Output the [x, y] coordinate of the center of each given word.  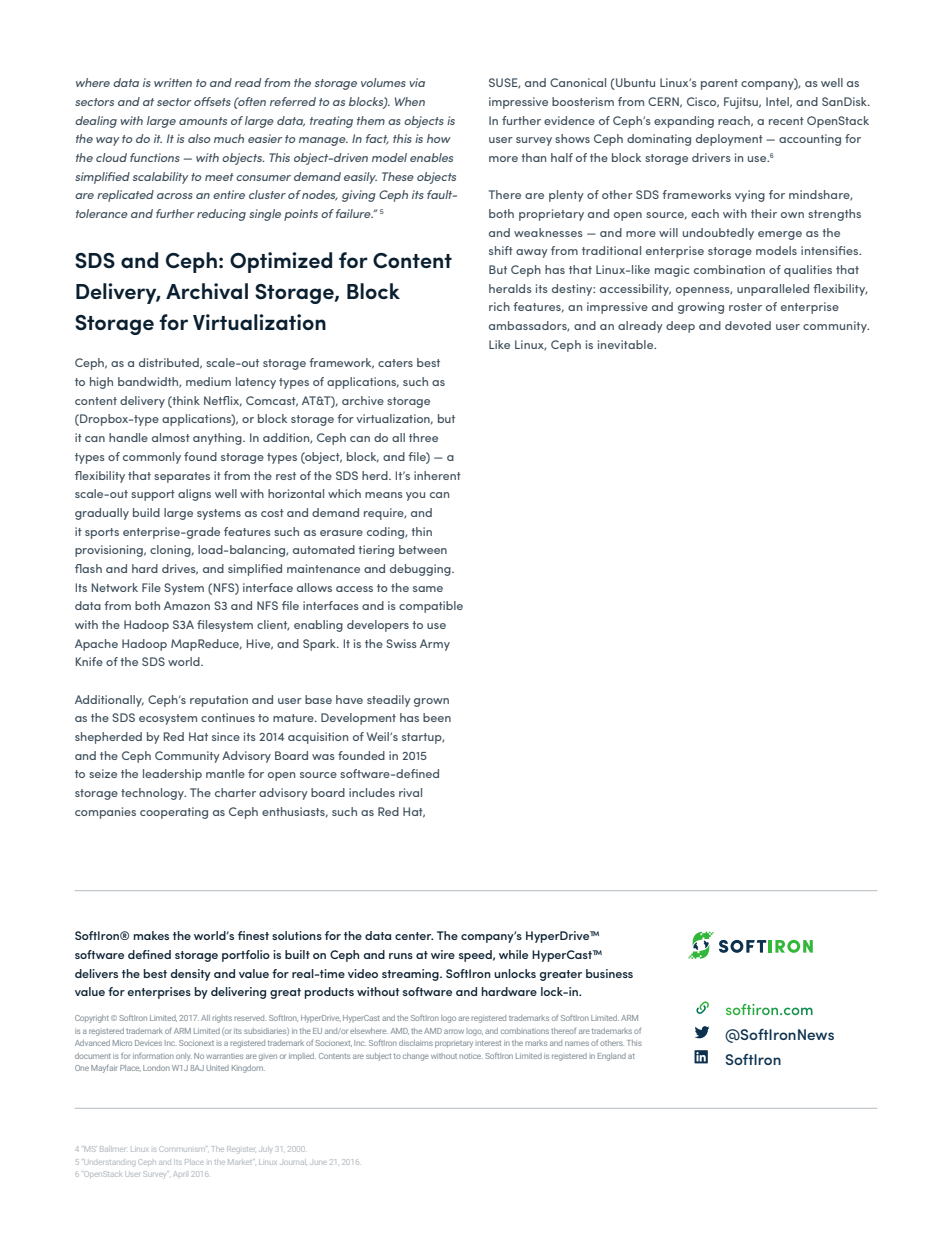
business [609, 973]
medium [208, 381]
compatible [431, 607]
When [410, 101]
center [414, 936]
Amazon [187, 605]
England [612, 1057]
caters [395, 363]
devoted [748, 325]
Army [435, 645]
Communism [181, 1149]
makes [151, 935]
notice [471, 1056]
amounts [203, 121]
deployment [729, 140]
